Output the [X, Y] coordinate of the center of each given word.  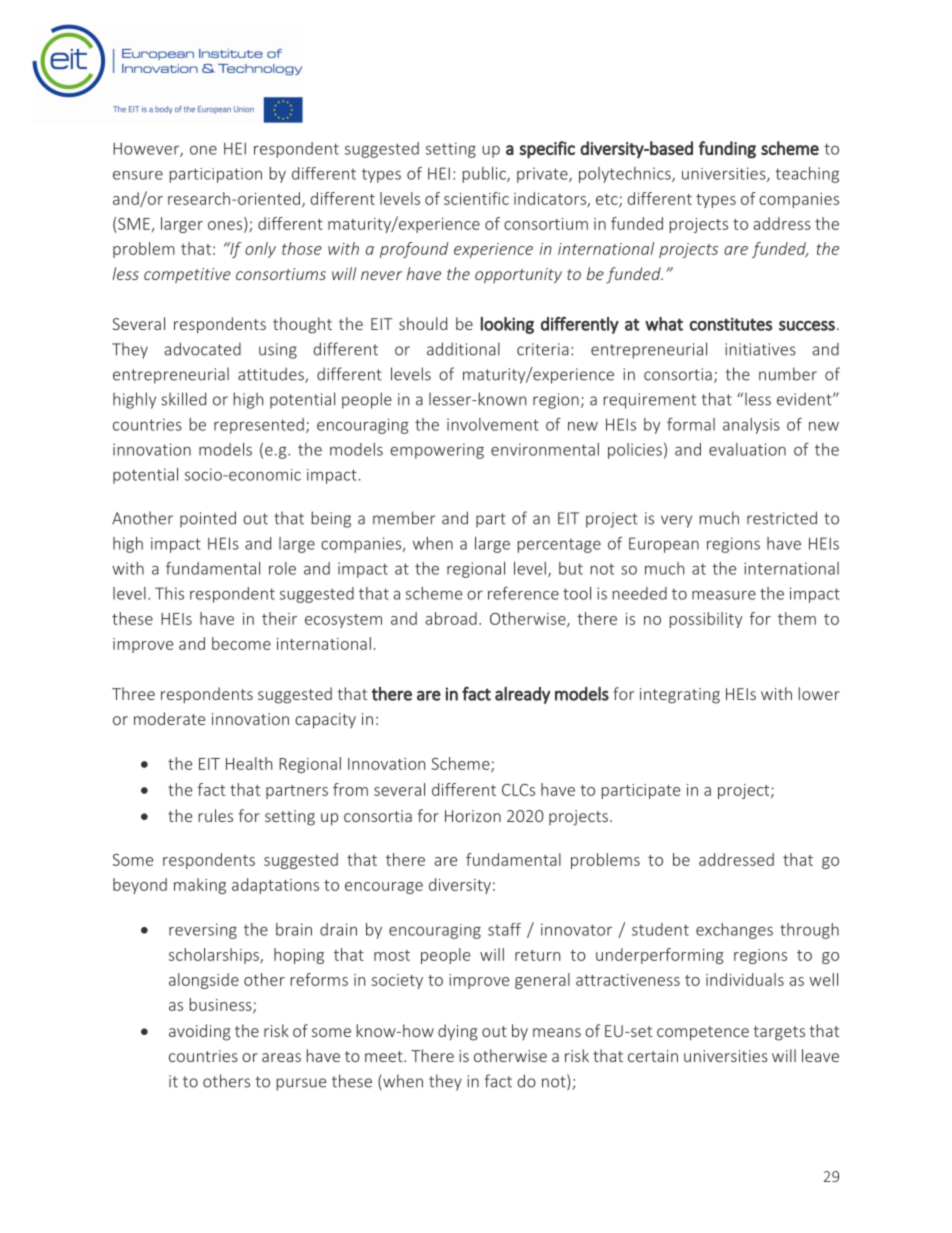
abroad [451, 618]
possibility [706, 620]
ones [226, 226]
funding [727, 150]
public [485, 175]
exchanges [734, 931]
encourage [384, 888]
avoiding [199, 1032]
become [241, 643]
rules [216, 815]
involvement [493, 424]
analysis [751, 426]
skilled [183, 399]
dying [457, 1032]
